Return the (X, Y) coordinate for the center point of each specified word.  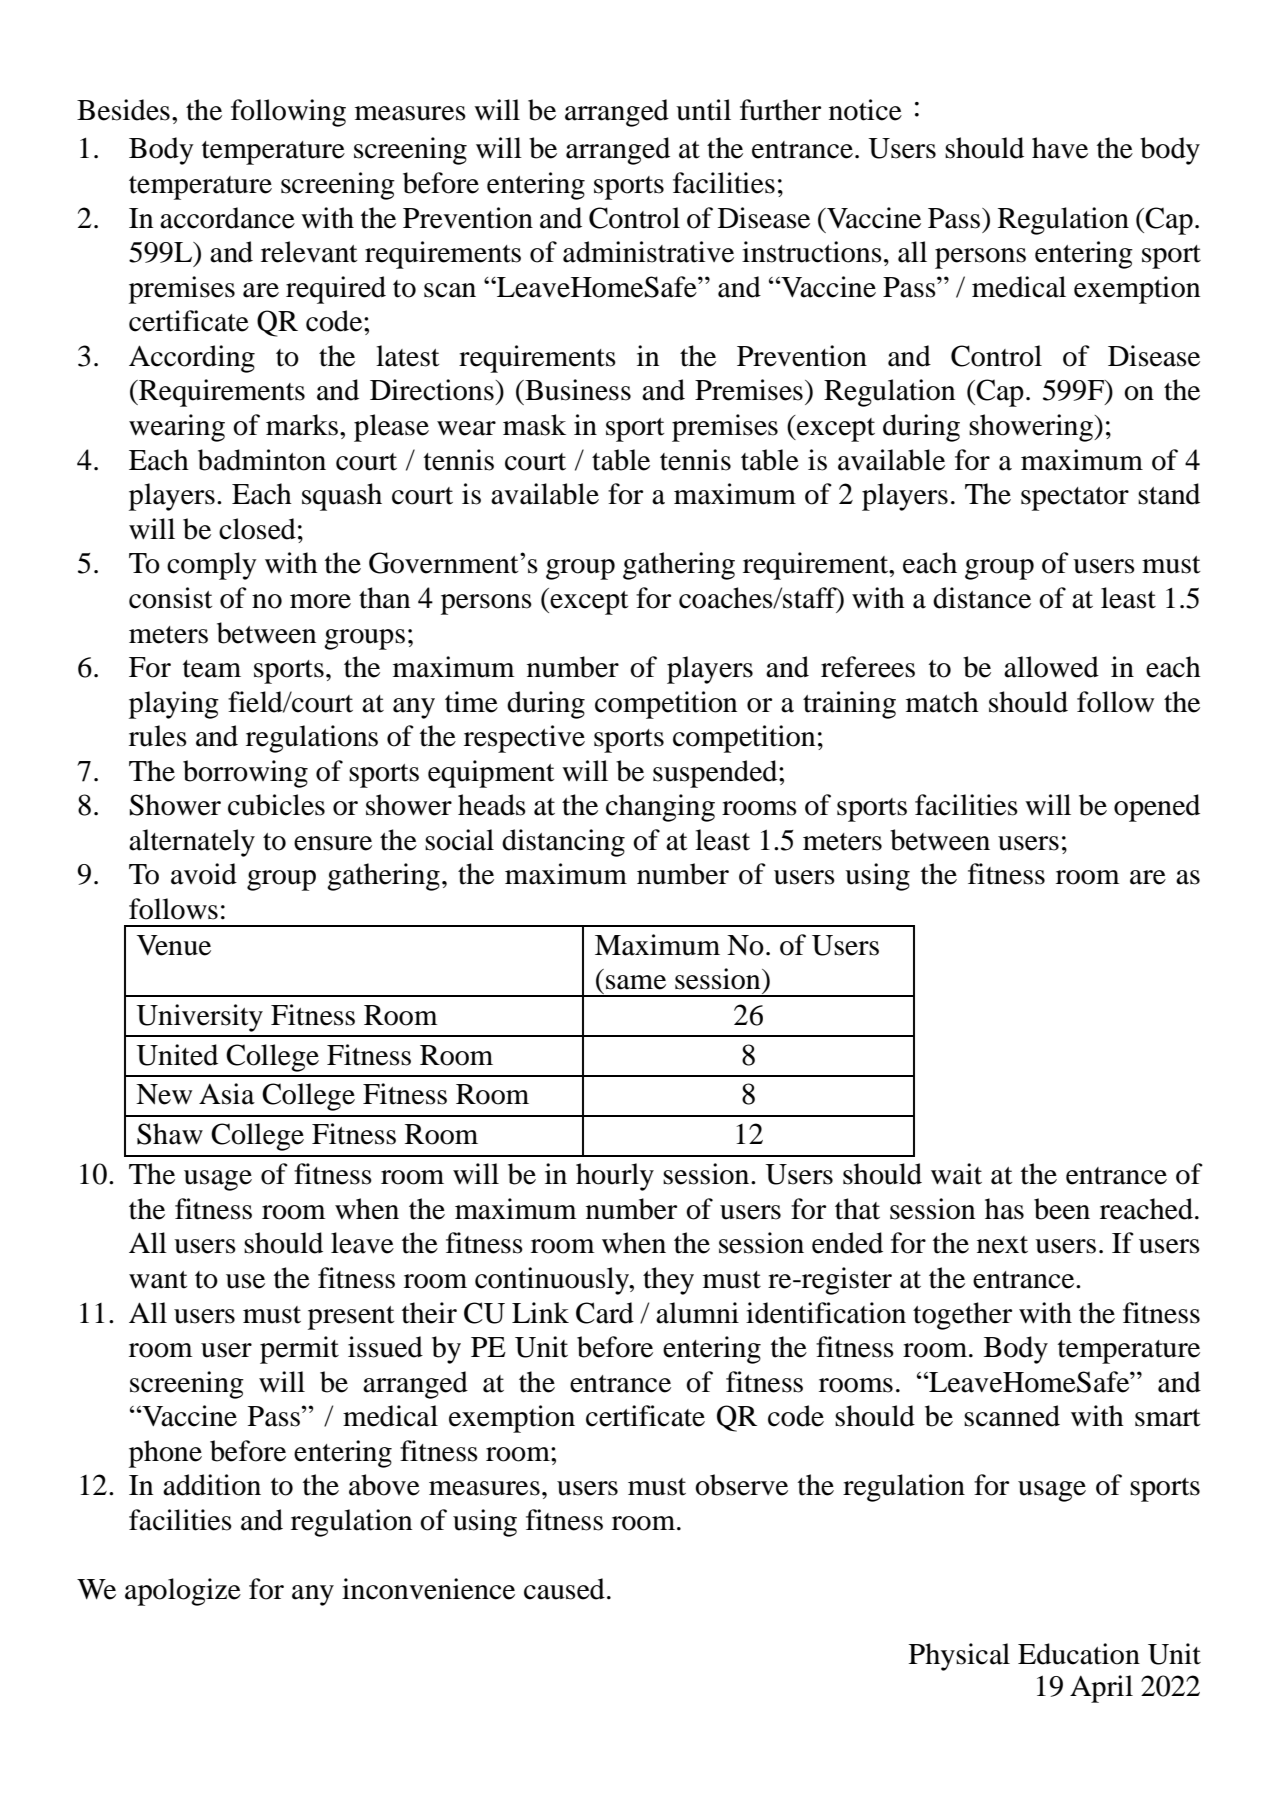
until (703, 110)
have (1060, 148)
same (636, 982)
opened (1157, 808)
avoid (204, 874)
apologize (183, 1592)
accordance (227, 218)
